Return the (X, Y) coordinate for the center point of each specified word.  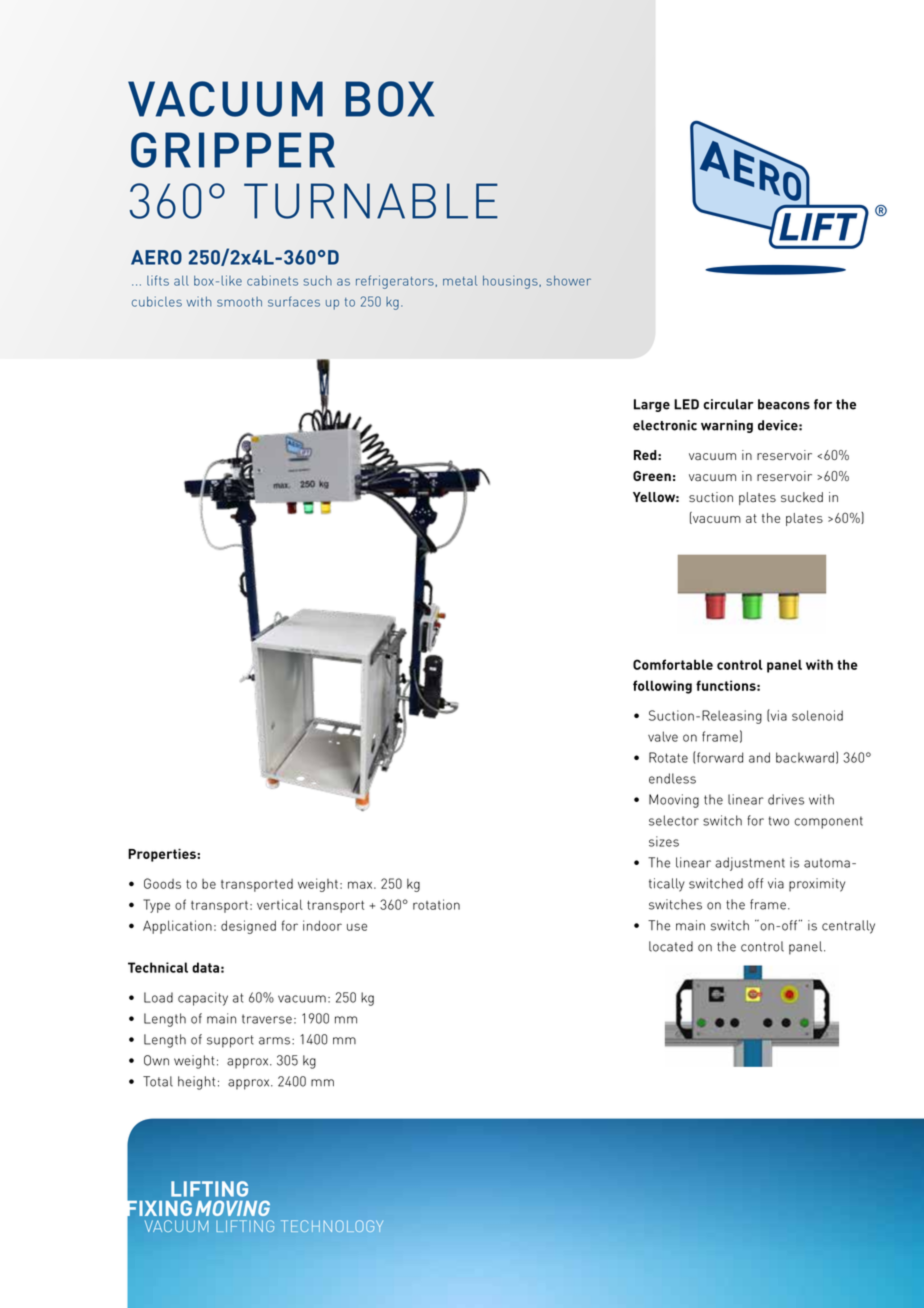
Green (652, 476)
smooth (239, 302)
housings (511, 282)
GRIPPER (233, 150)
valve (663, 736)
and (759, 757)
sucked (802, 497)
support (230, 1041)
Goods (162, 883)
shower (568, 280)
